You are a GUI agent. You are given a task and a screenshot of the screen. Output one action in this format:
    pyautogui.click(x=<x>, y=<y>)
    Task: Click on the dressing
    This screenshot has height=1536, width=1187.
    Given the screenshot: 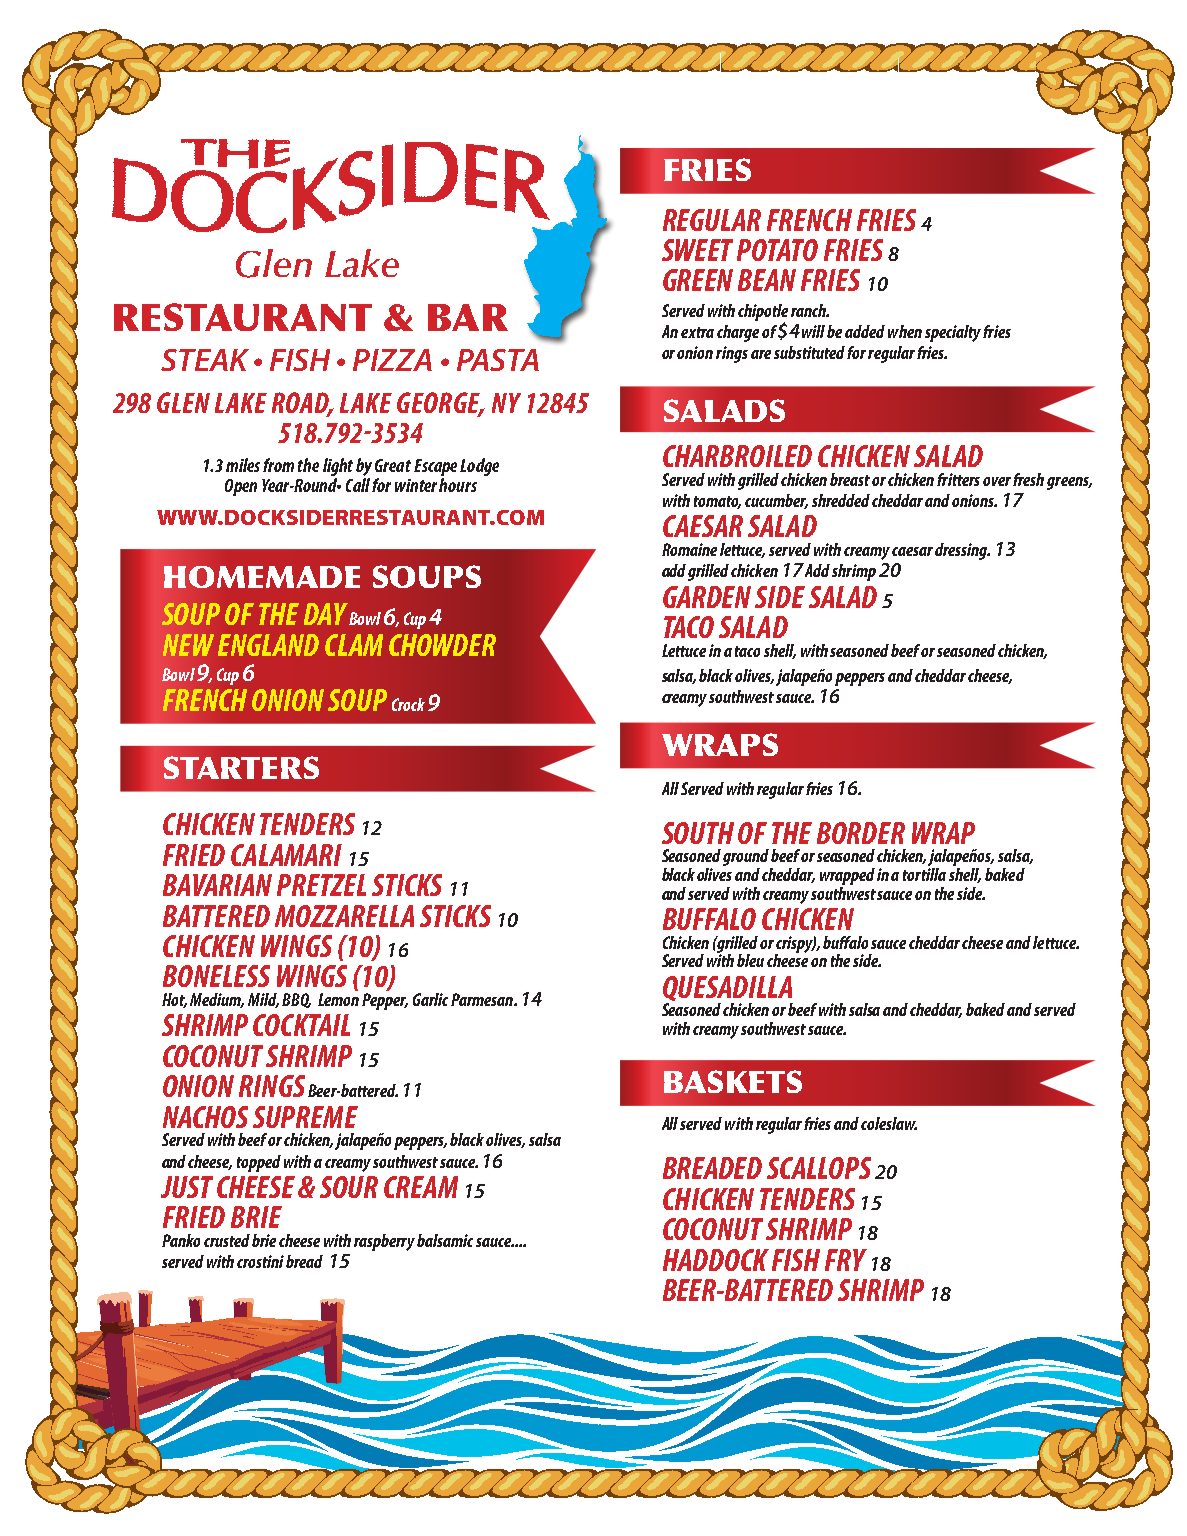 What is the action you would take?
    pyautogui.click(x=962, y=551)
